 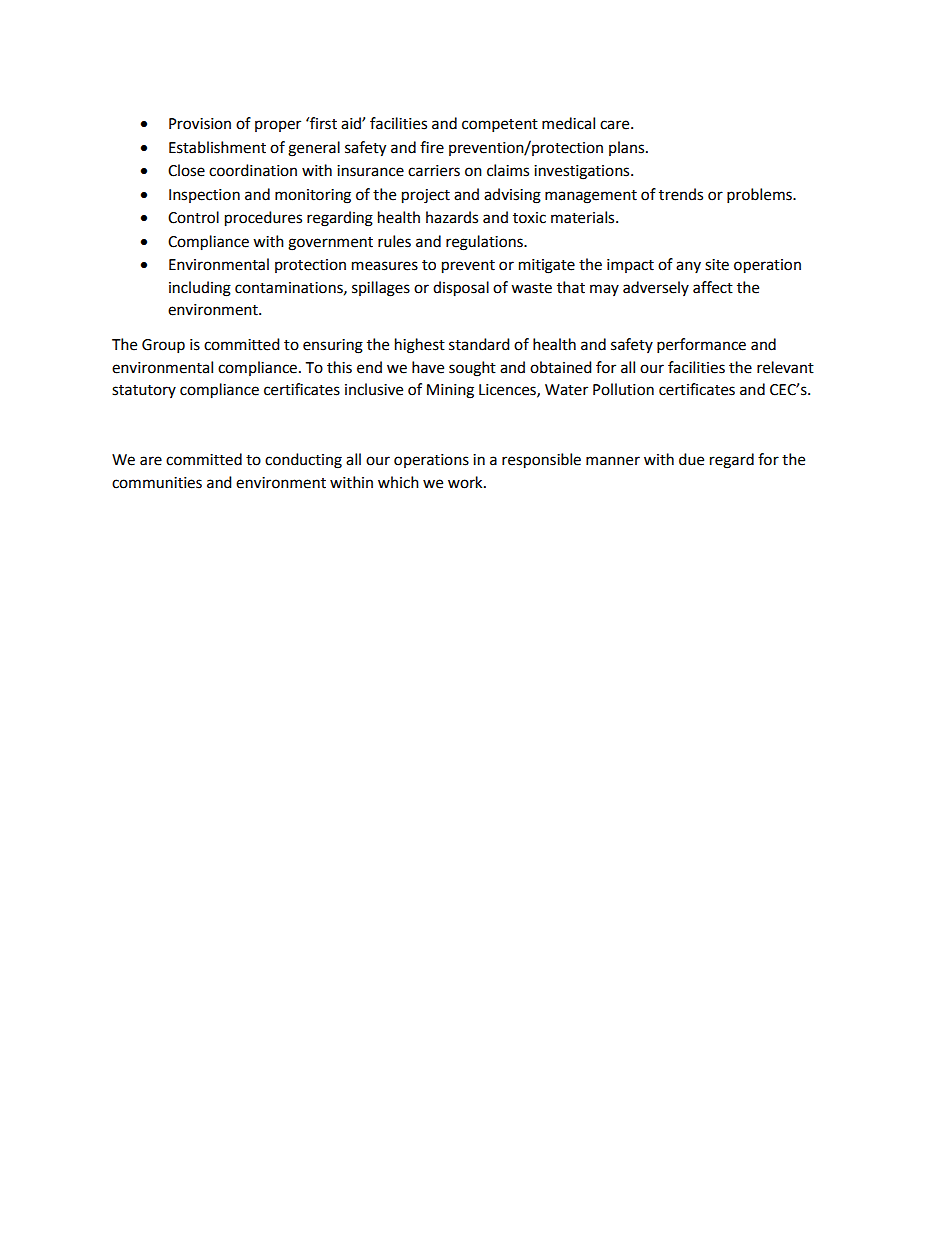 I want to click on affect, so click(x=713, y=287).
